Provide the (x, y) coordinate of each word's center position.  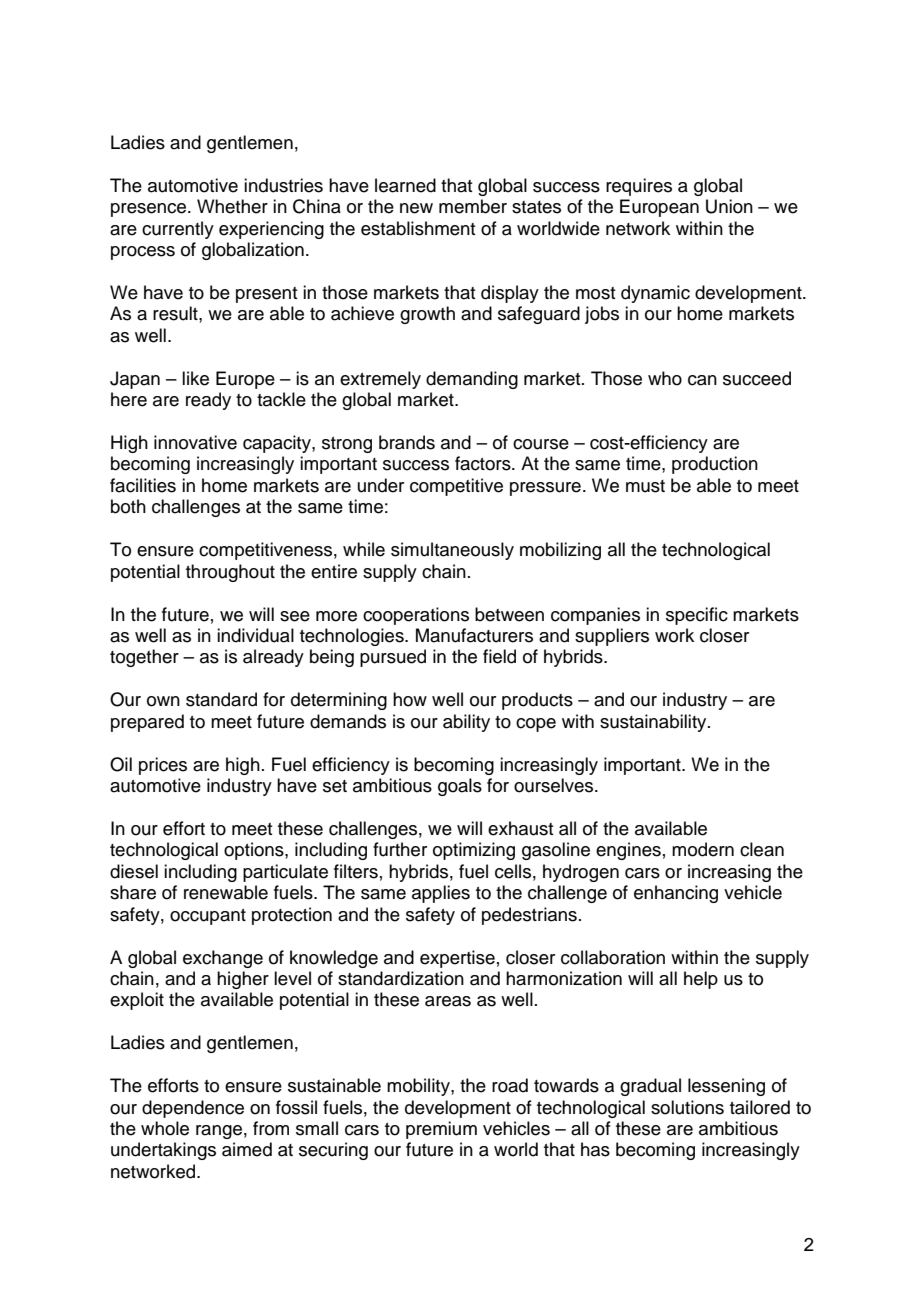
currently (178, 230)
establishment (418, 228)
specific (697, 616)
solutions (687, 1107)
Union (729, 206)
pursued (393, 658)
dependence (193, 1109)
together (144, 658)
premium (441, 1130)
